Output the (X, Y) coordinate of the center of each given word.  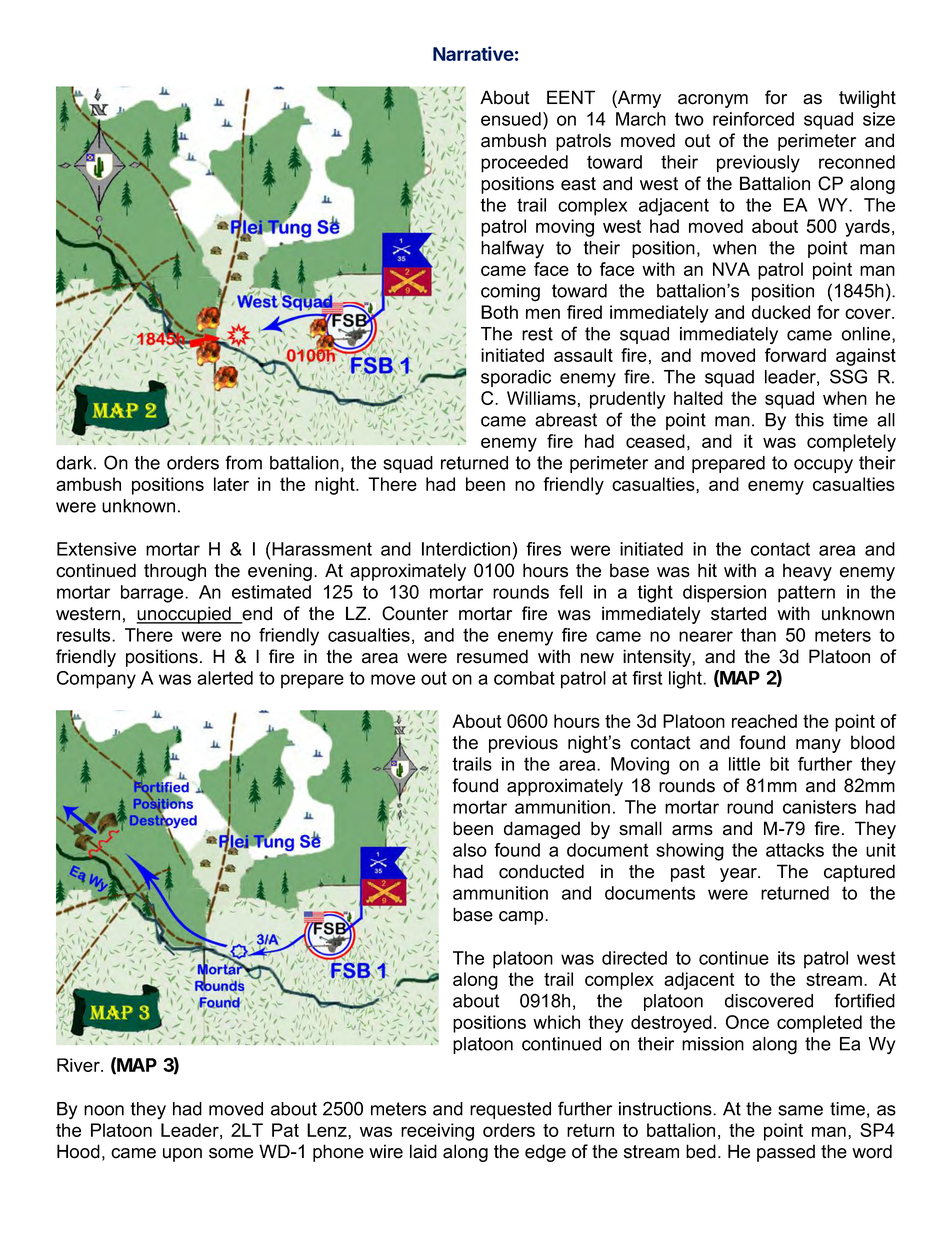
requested (510, 1110)
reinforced (753, 119)
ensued (511, 119)
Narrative (473, 53)
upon (182, 1155)
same (800, 1110)
